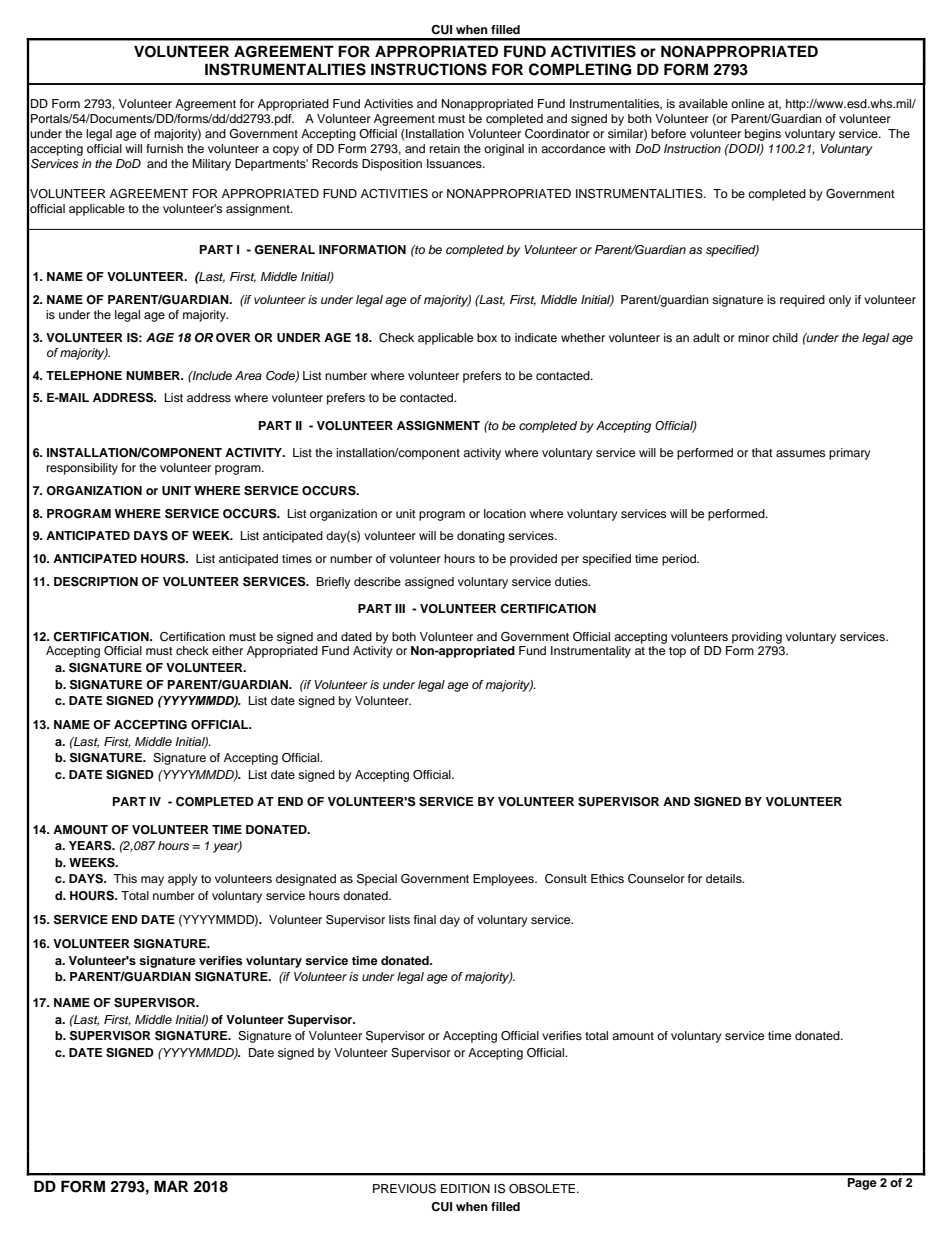  What do you see at coordinates (465, 1189) in the screenshot?
I see `EDITION` at bounding box center [465, 1189].
